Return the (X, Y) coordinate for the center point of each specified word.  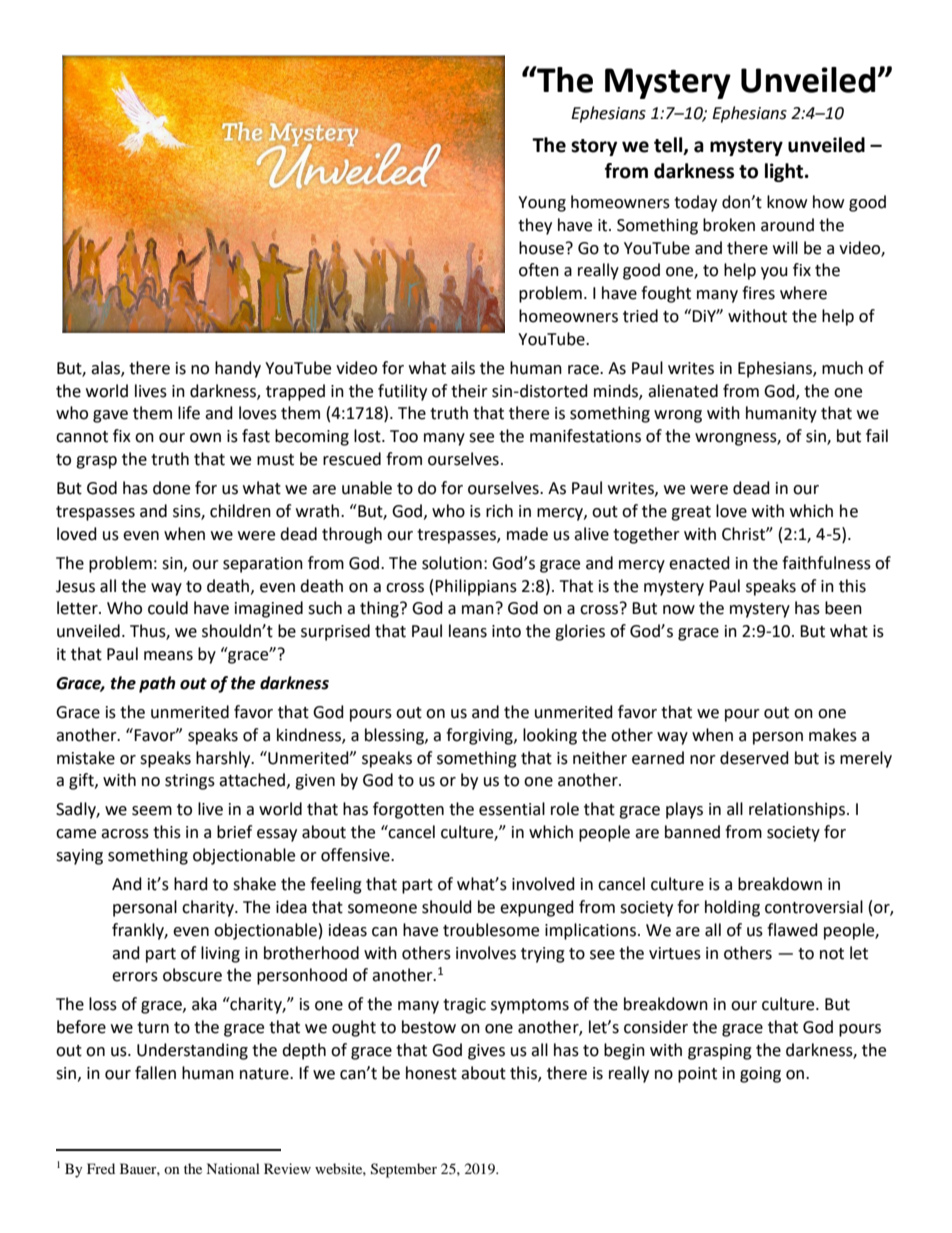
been (843, 608)
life (189, 413)
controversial (814, 907)
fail (877, 436)
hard (191, 884)
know (787, 202)
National (233, 1168)
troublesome (491, 930)
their (469, 391)
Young (542, 204)
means (168, 656)
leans (468, 631)
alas (106, 369)
